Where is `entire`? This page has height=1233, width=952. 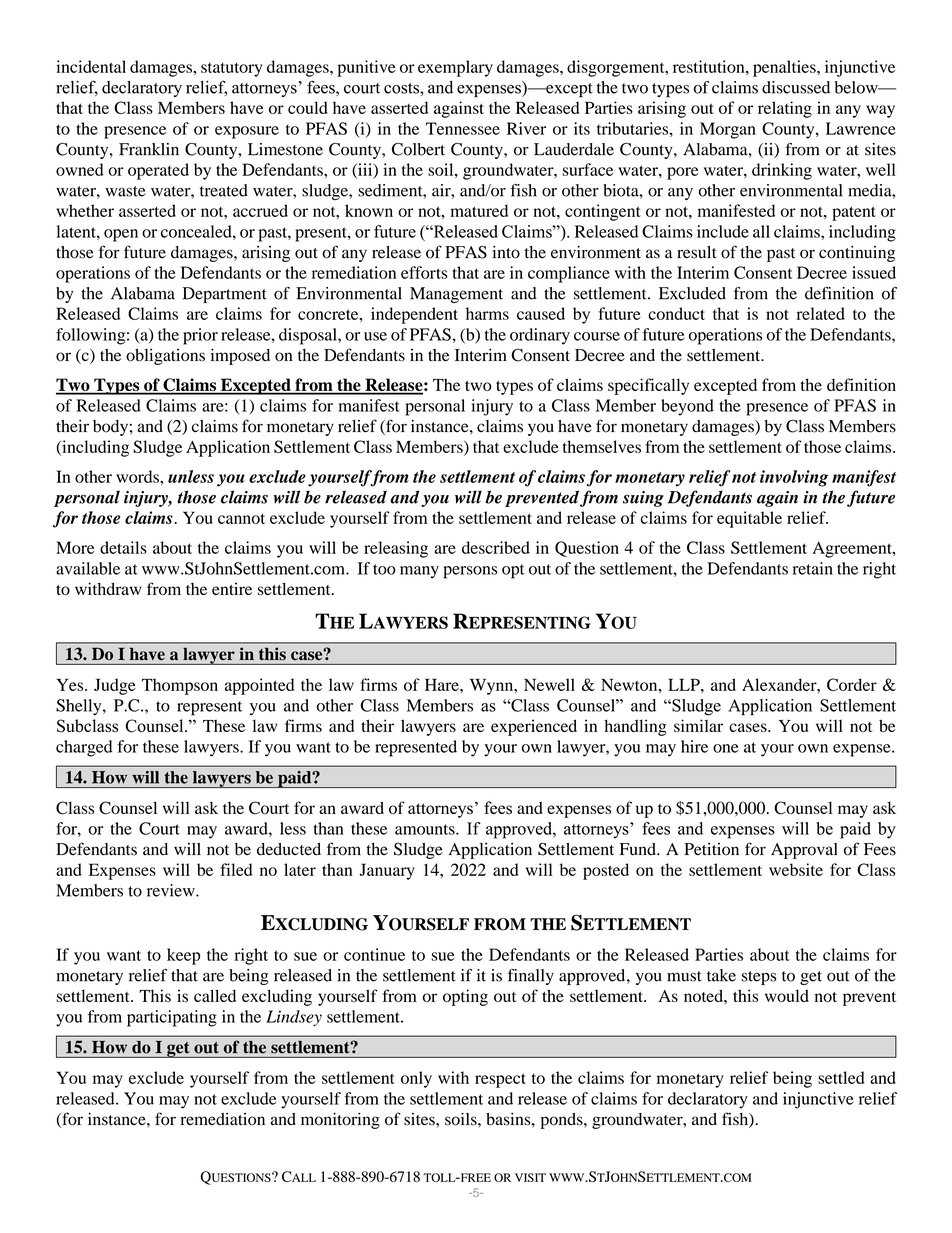 entire is located at coordinates (232, 588).
